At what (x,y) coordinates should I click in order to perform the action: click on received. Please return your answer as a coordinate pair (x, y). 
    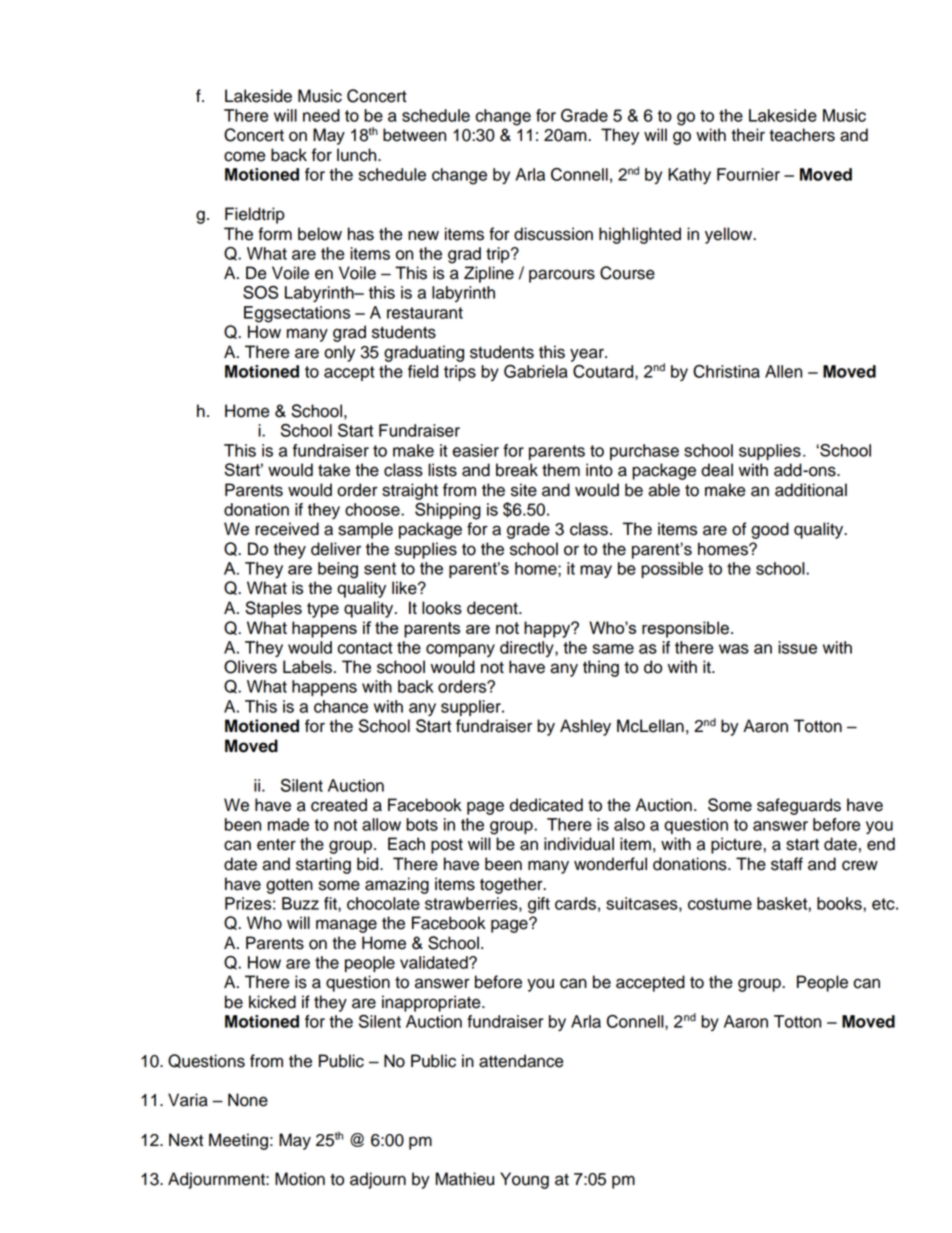
    Looking at the image, I should click on (287, 529).
